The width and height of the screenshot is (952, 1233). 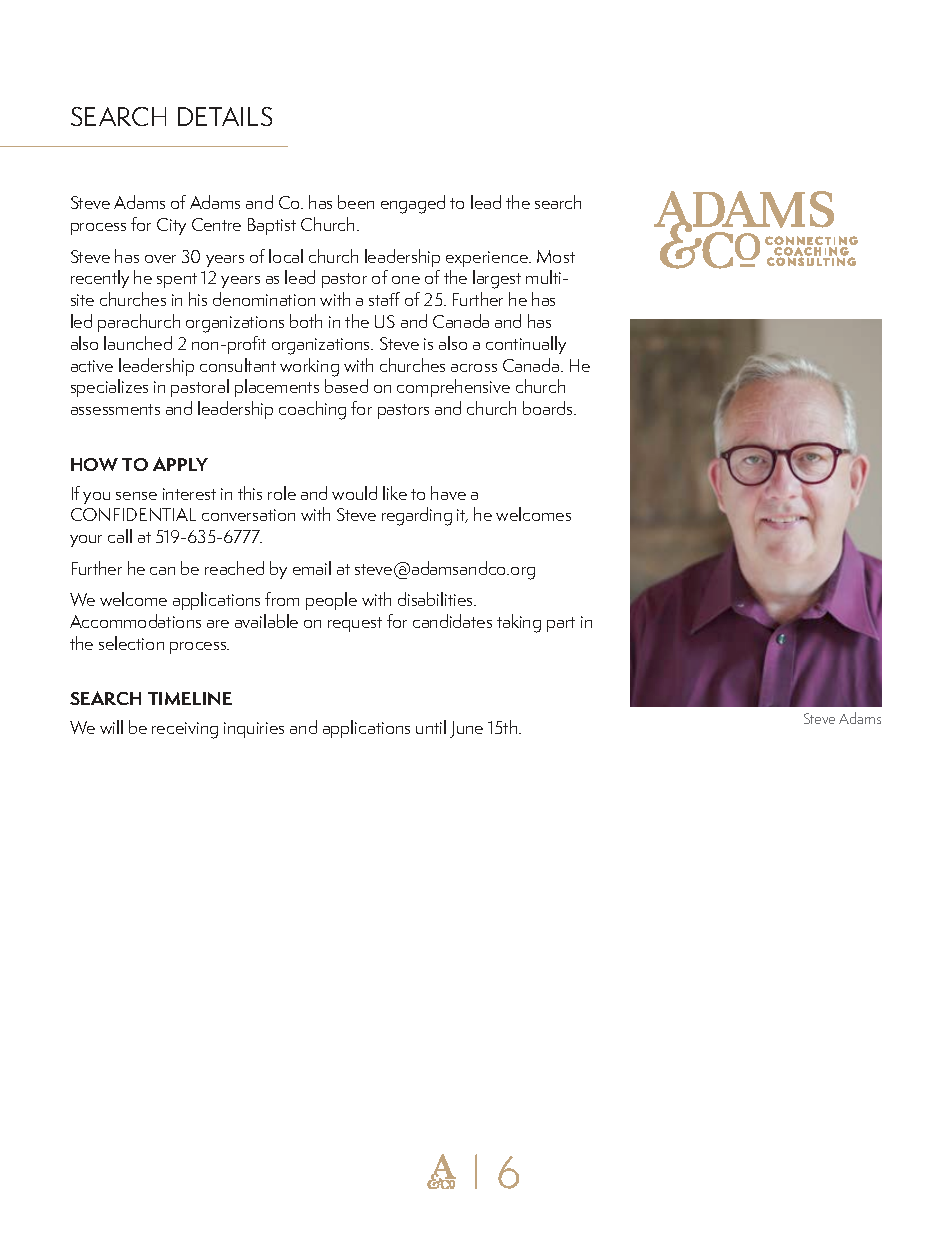 What do you see at coordinates (474, 368) in the screenshot?
I see `across` at bounding box center [474, 368].
